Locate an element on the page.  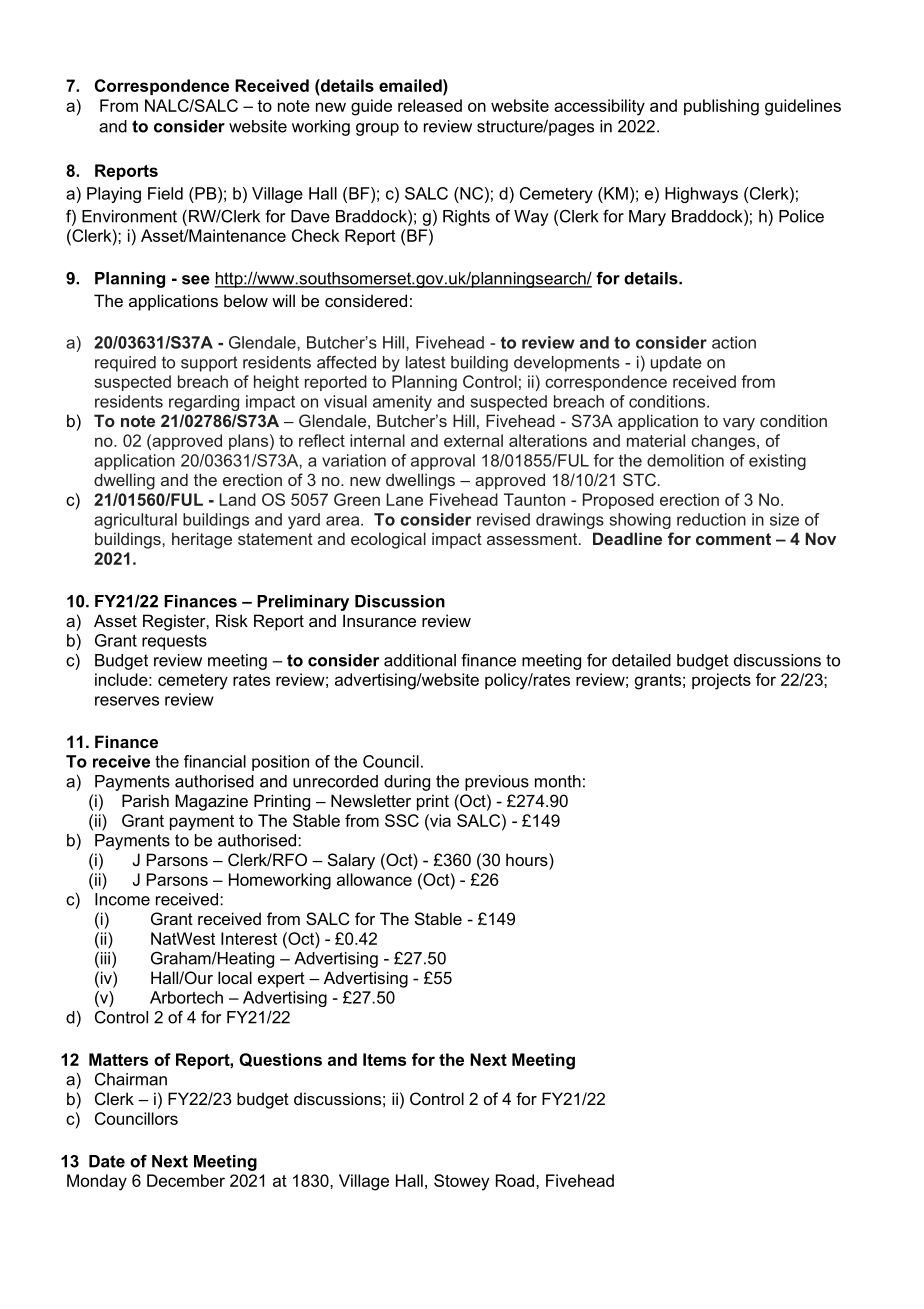
publishing is located at coordinates (721, 107).
